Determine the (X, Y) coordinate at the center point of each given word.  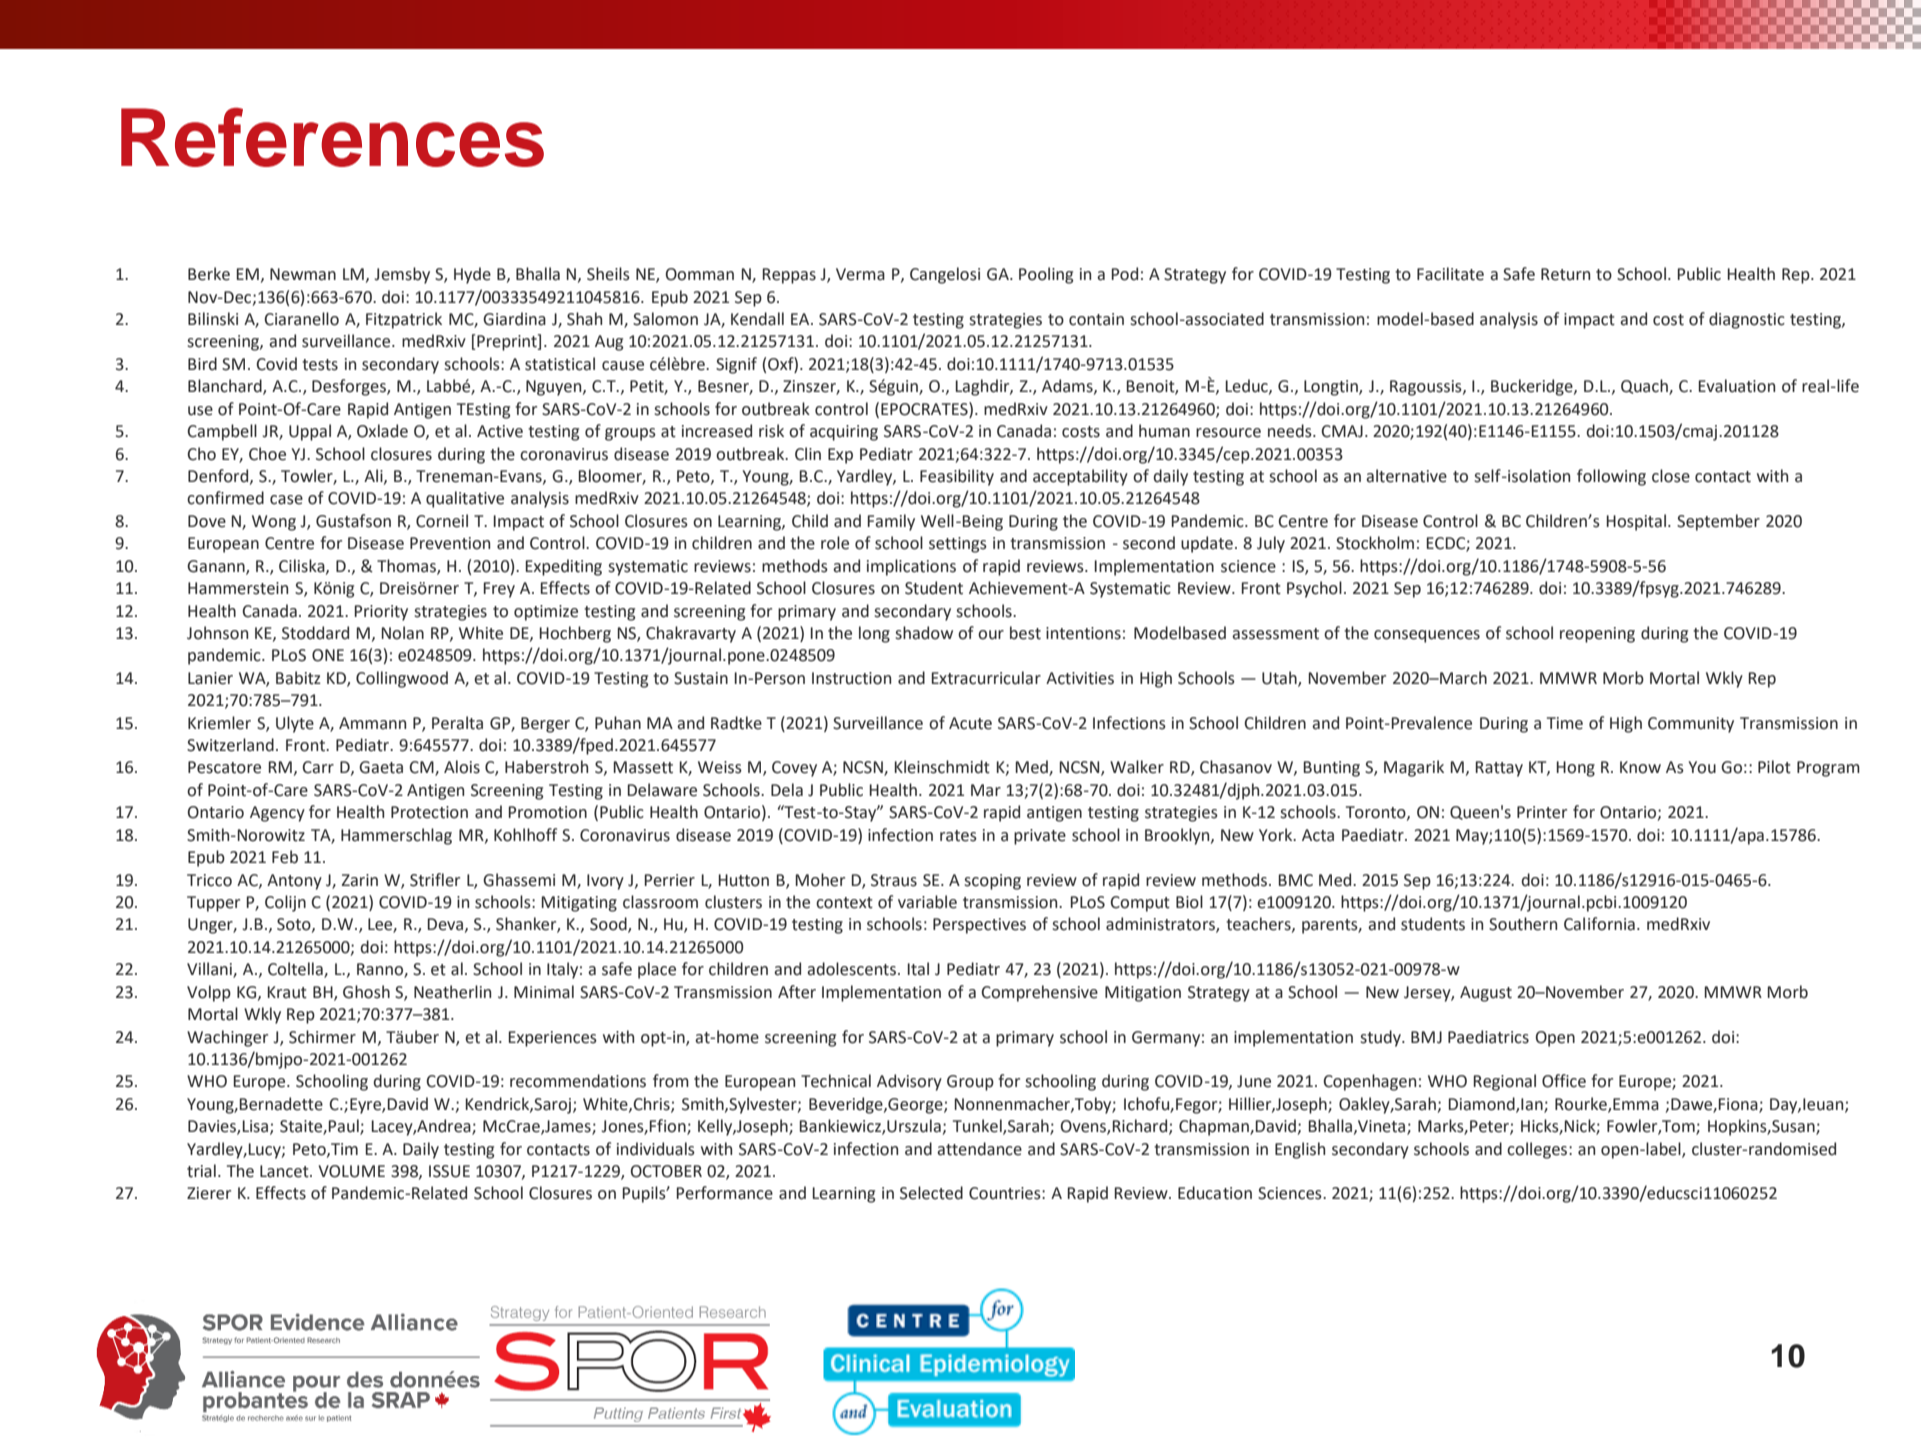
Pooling (1046, 275)
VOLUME (352, 1171)
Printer (1542, 812)
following (1611, 477)
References (332, 137)
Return (1565, 274)
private (1040, 837)
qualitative (465, 499)
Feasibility (957, 477)
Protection (429, 812)
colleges (1538, 1150)
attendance (979, 1149)
